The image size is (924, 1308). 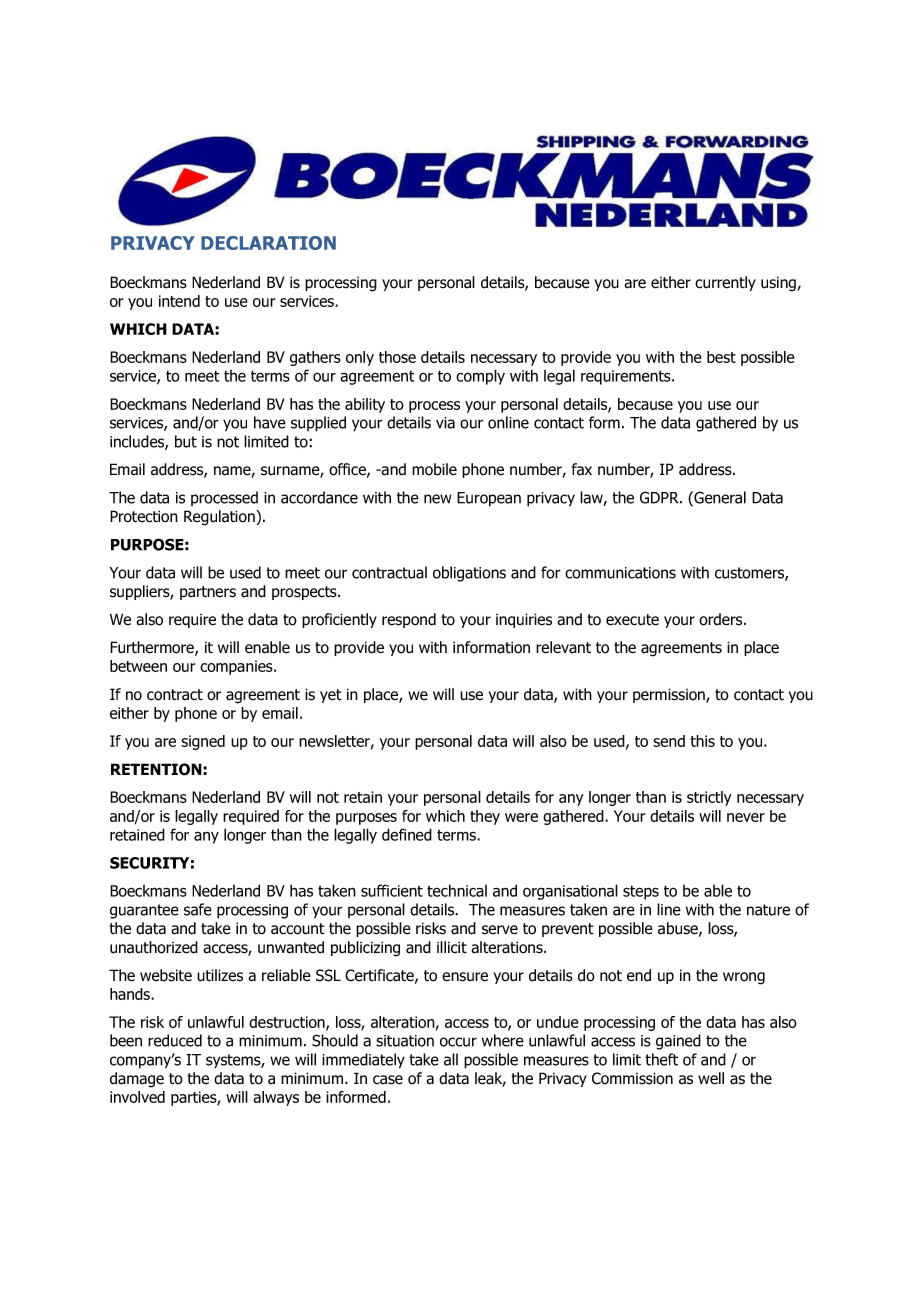 I want to click on those, so click(x=397, y=357).
